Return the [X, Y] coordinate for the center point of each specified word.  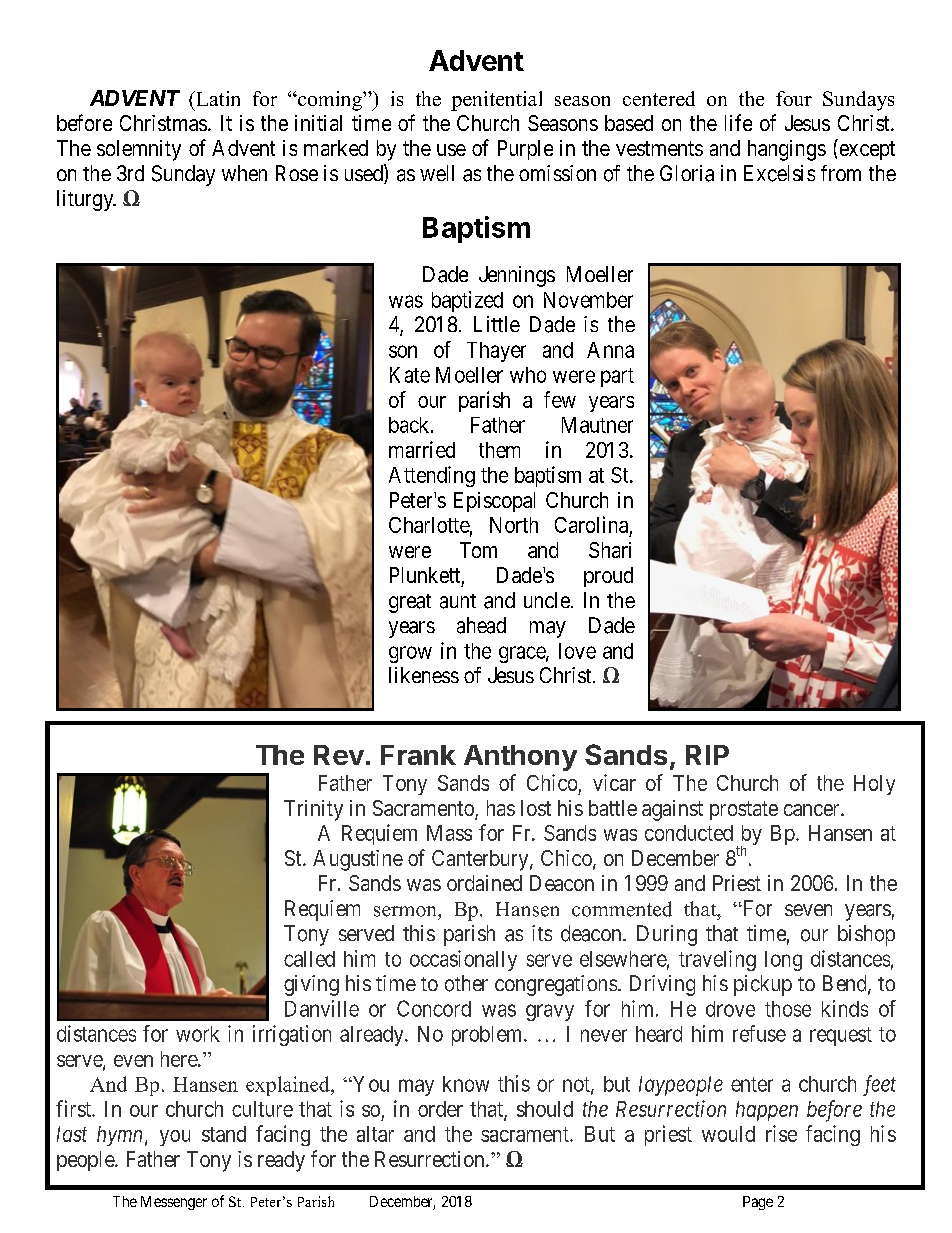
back [410, 425]
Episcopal [494, 502]
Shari [610, 550]
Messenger [174, 1203]
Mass [449, 833]
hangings [787, 150]
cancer [813, 810]
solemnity [139, 150]
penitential [496, 101]
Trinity [313, 810]
